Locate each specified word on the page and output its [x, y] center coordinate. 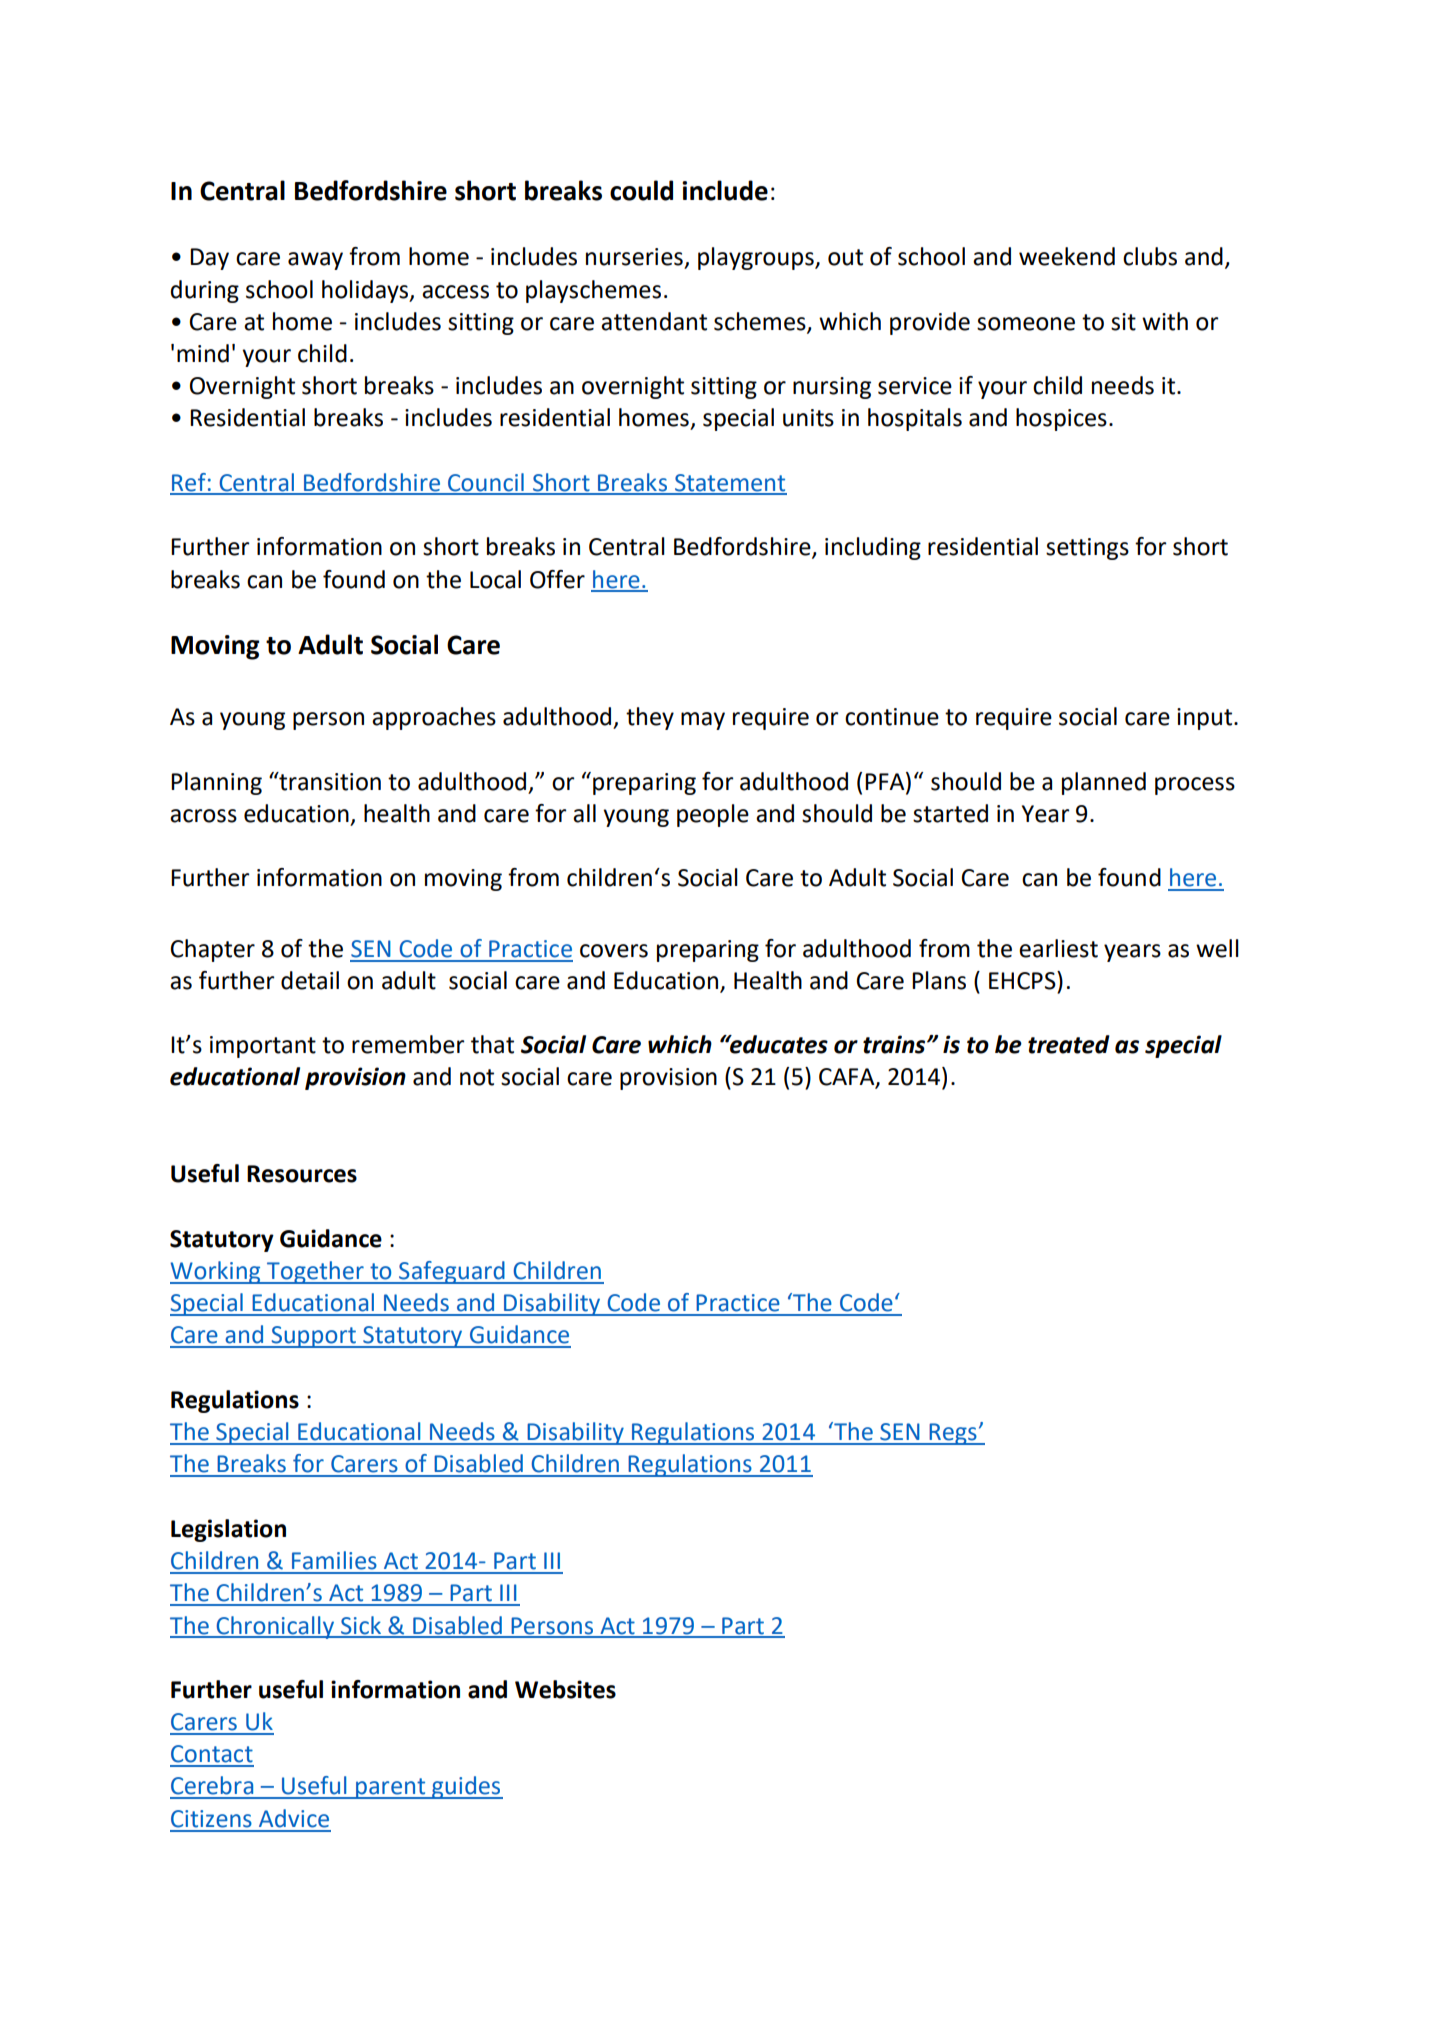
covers [614, 951]
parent [390, 1788]
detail [310, 980]
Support [313, 1337]
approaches [434, 718]
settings [1087, 549]
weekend [1067, 256]
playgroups [757, 258]
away [315, 261]
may [703, 721]
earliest [1058, 948]
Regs [953, 1434]
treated [1069, 1044]
